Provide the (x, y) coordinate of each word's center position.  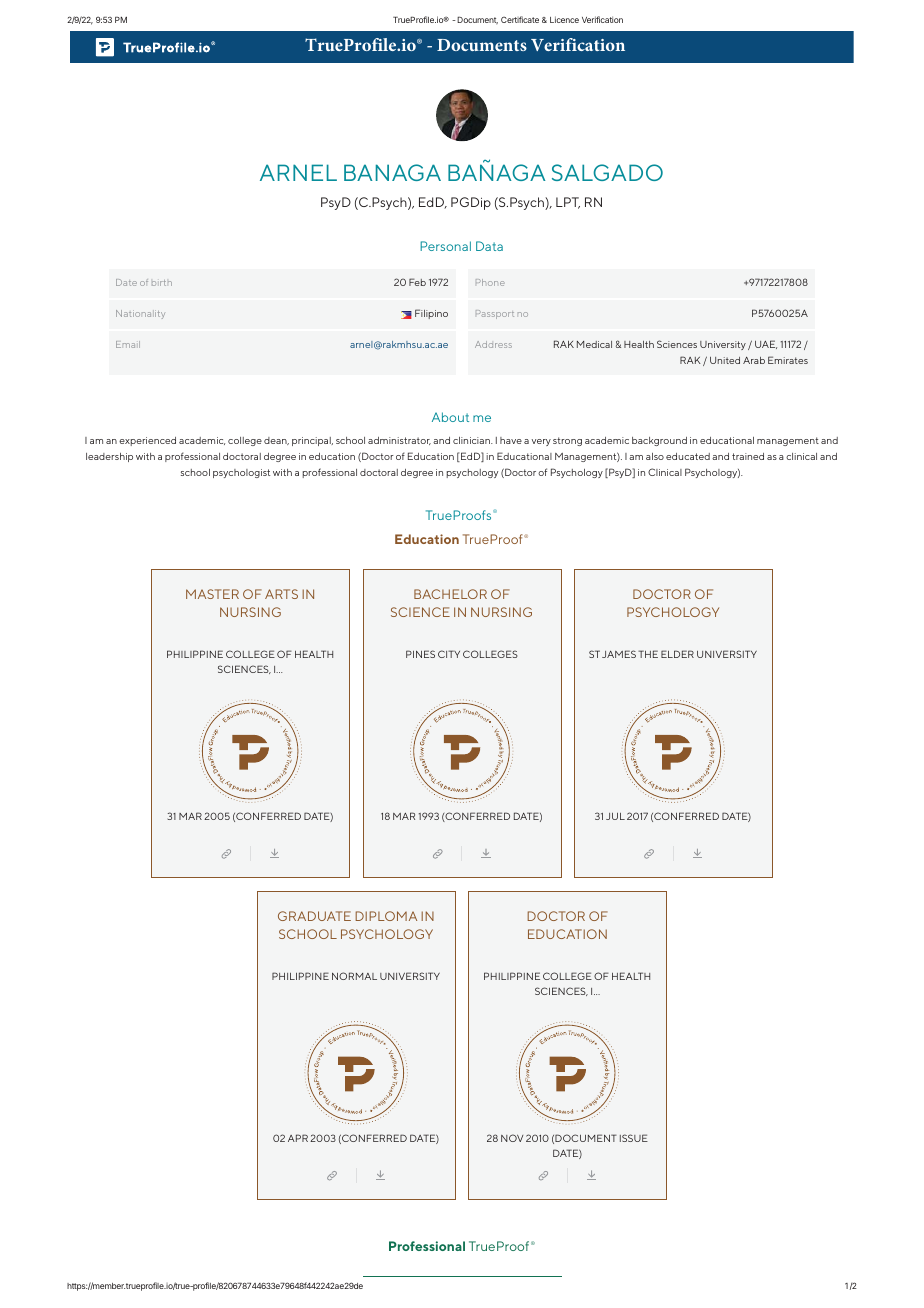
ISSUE (634, 1138)
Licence (564, 19)
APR (298, 1138)
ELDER (677, 654)
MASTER (212, 594)
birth (162, 283)
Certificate (520, 19)
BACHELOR (450, 594)
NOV (512, 1138)
